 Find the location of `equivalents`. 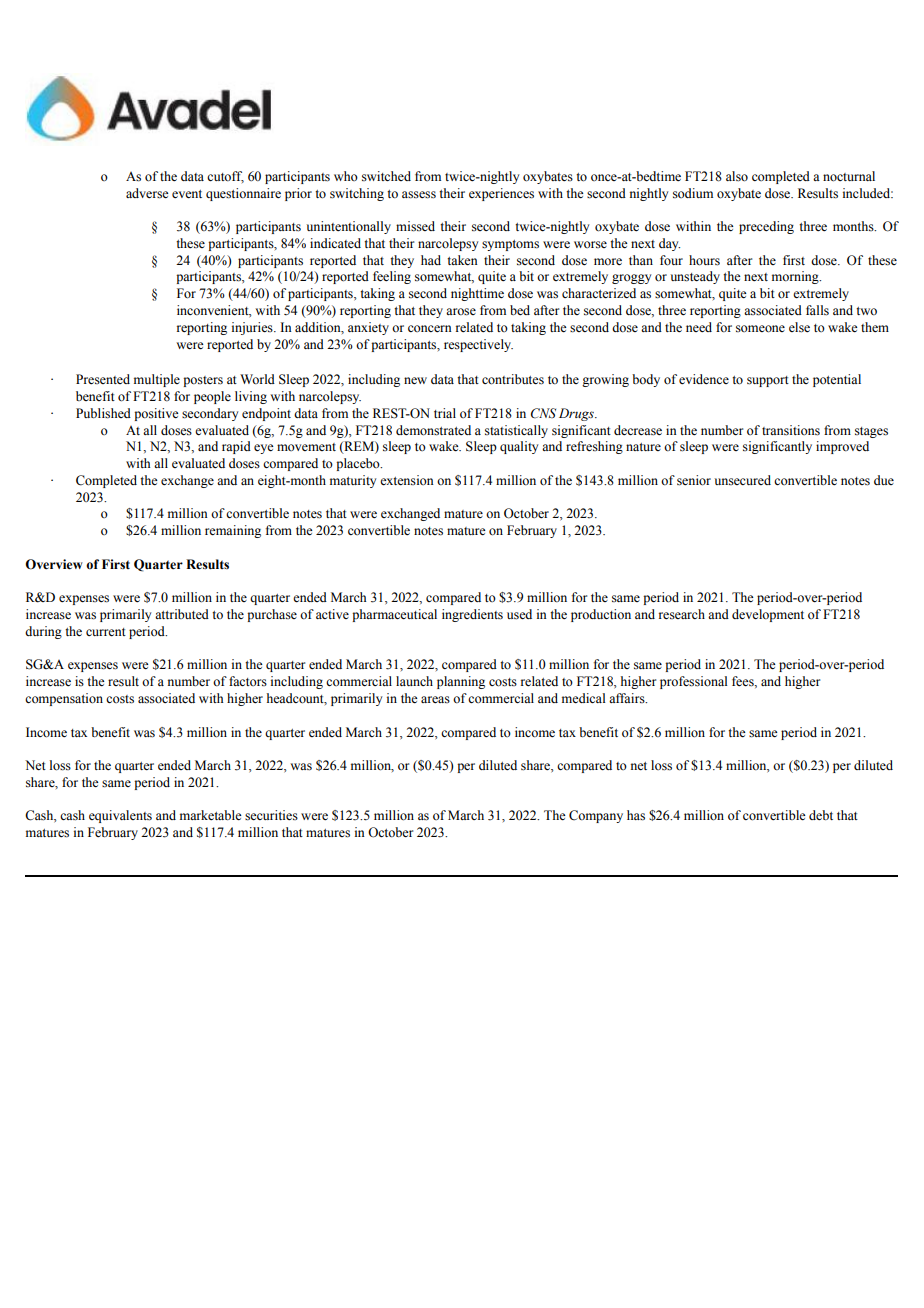

equivalents is located at coordinates (120, 816).
